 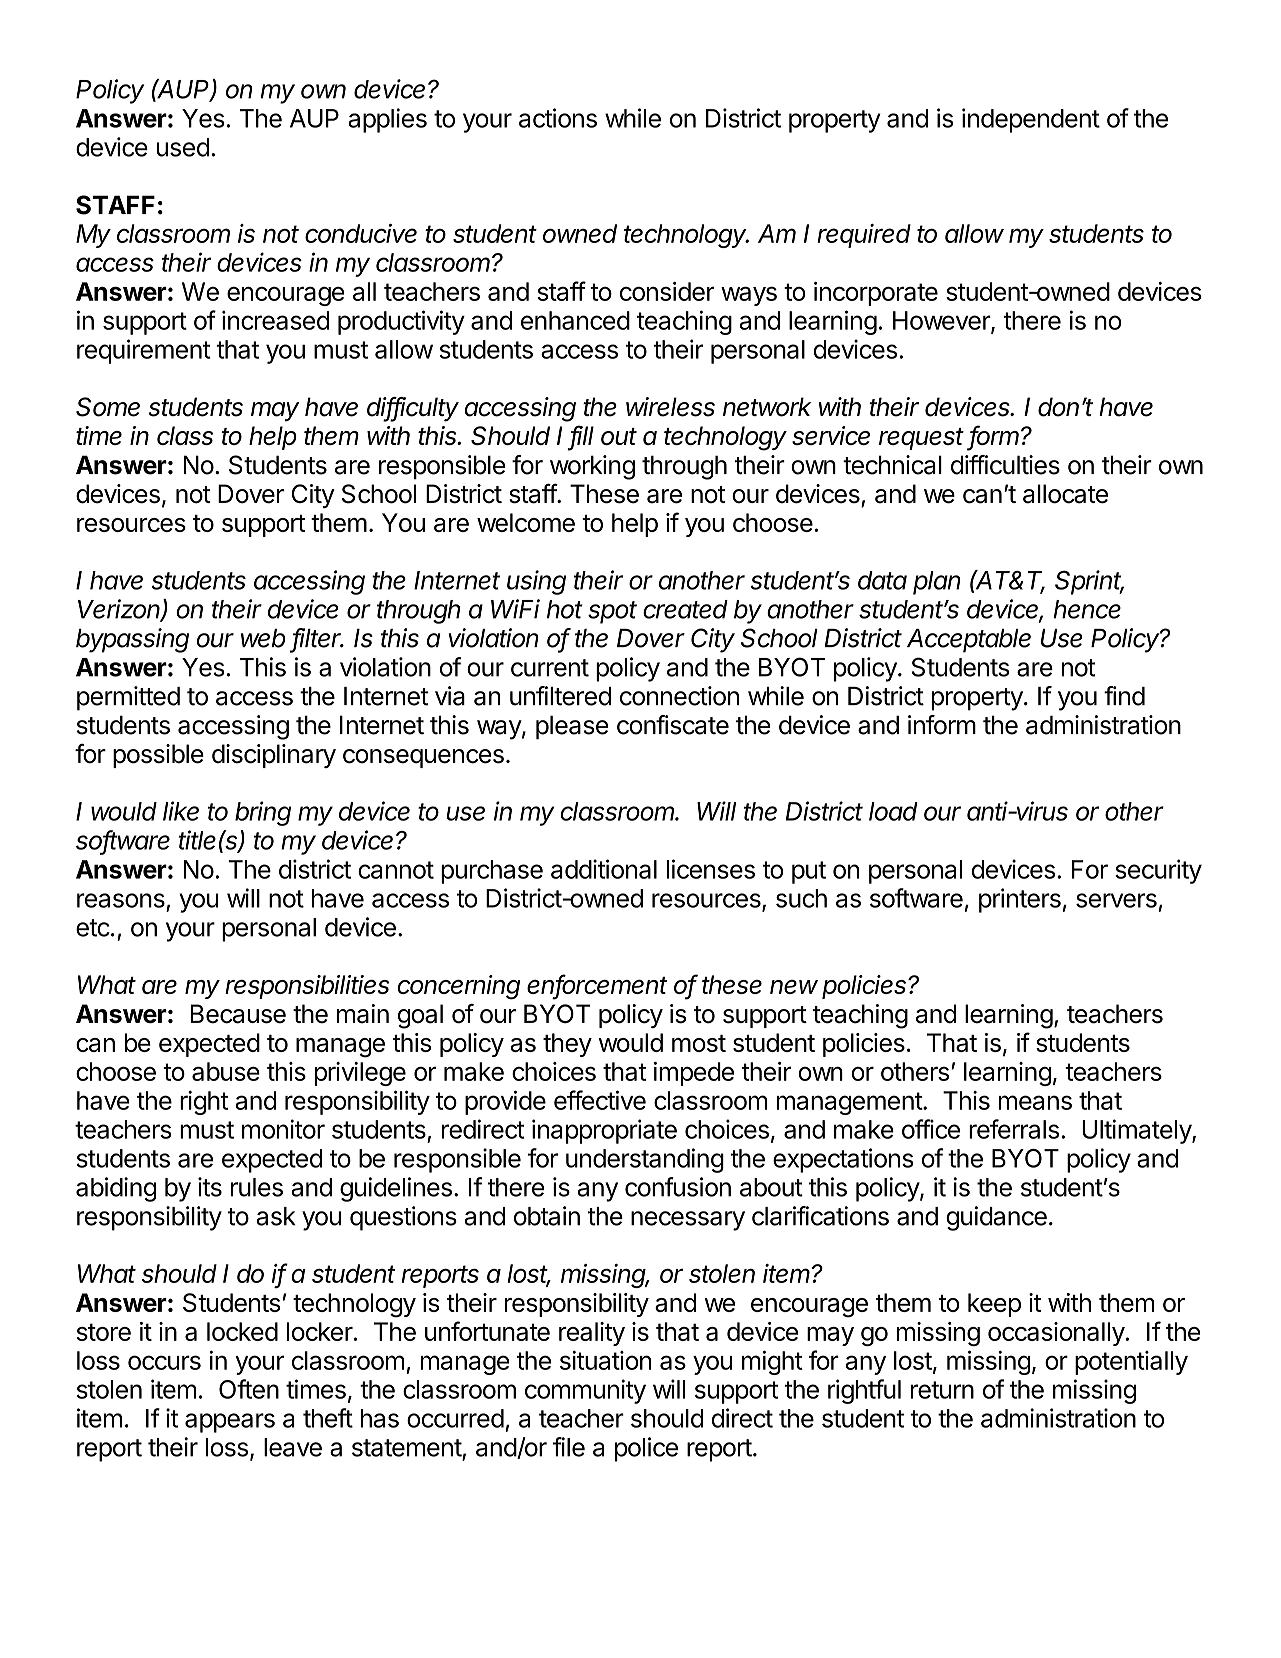 What do you see at coordinates (181, 811) in the image?
I see `like` at bounding box center [181, 811].
